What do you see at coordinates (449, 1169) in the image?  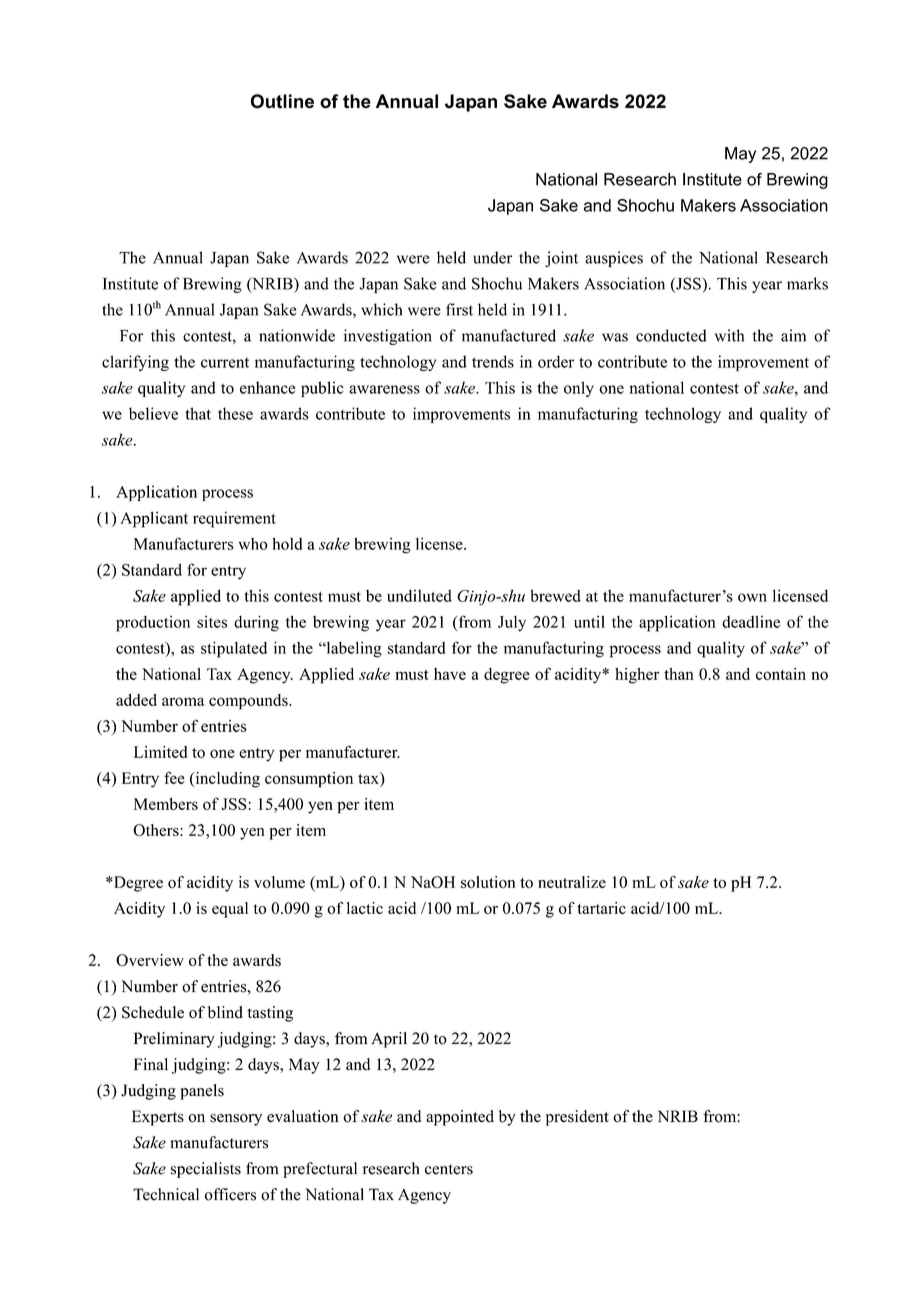 I see `centers` at bounding box center [449, 1169].
